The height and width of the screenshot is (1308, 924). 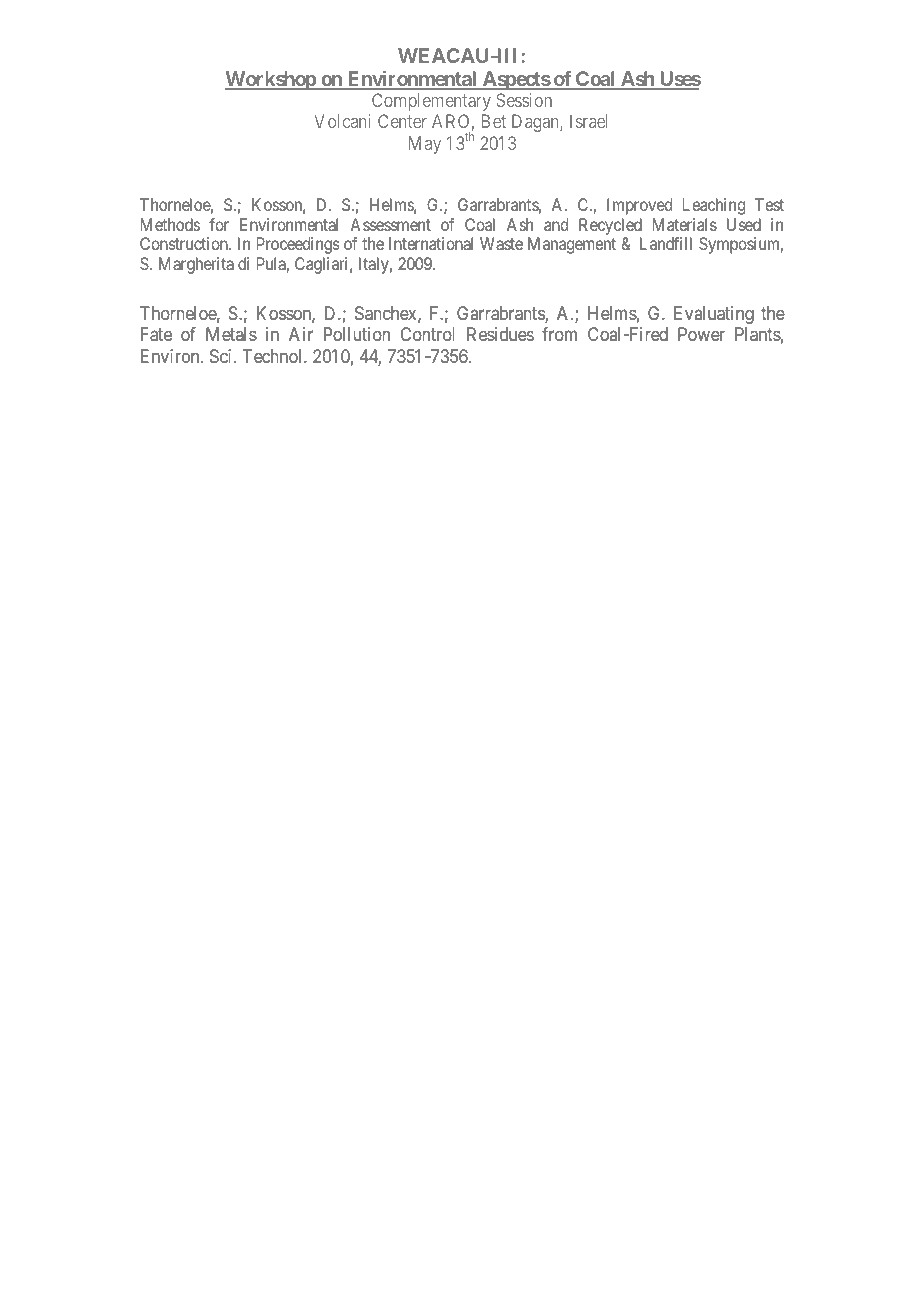 I want to click on May, so click(x=425, y=145).
